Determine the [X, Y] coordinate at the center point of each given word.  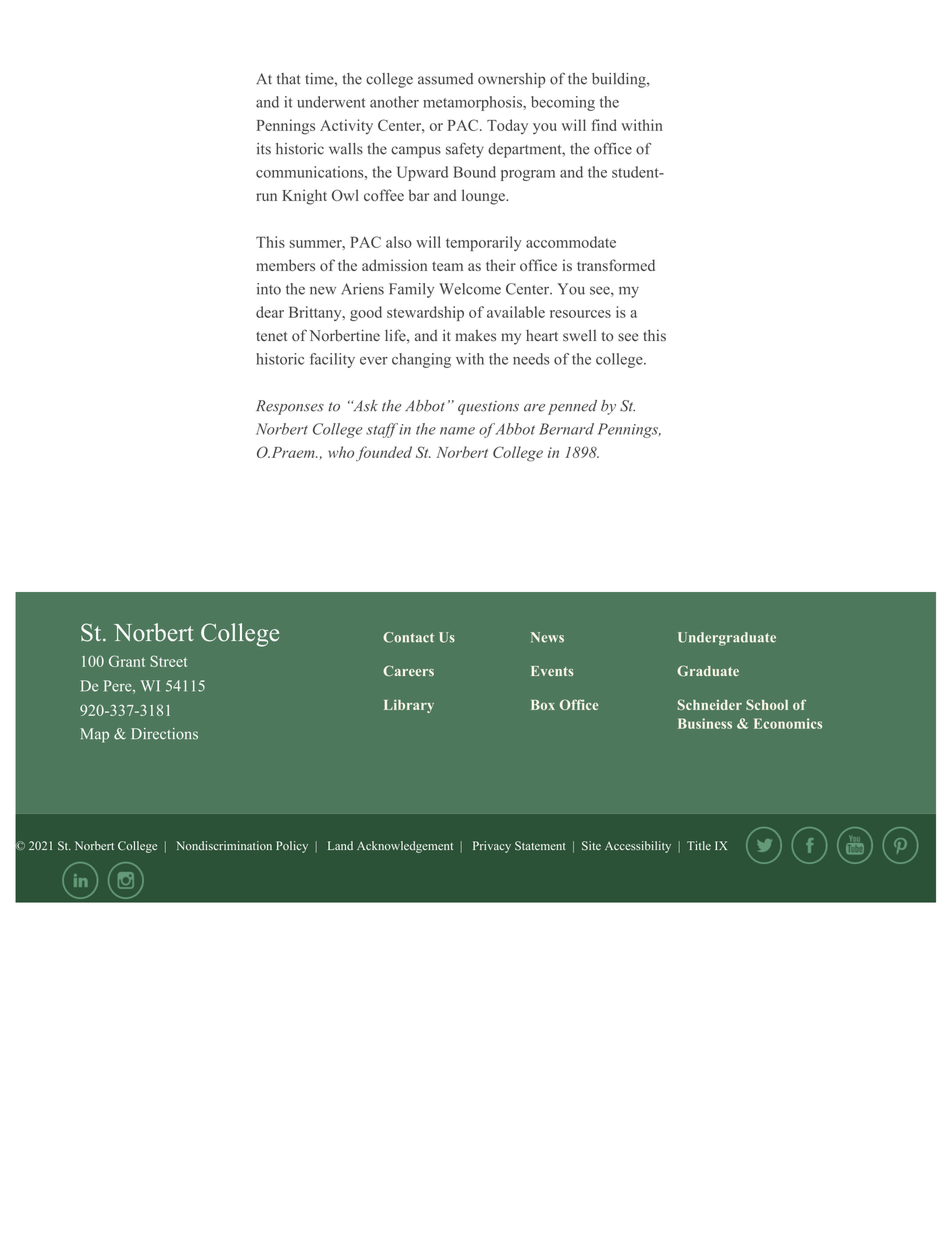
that [289, 79]
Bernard [566, 429]
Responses [290, 407]
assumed [445, 79]
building [620, 80]
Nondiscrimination [224, 845]
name [457, 431]
